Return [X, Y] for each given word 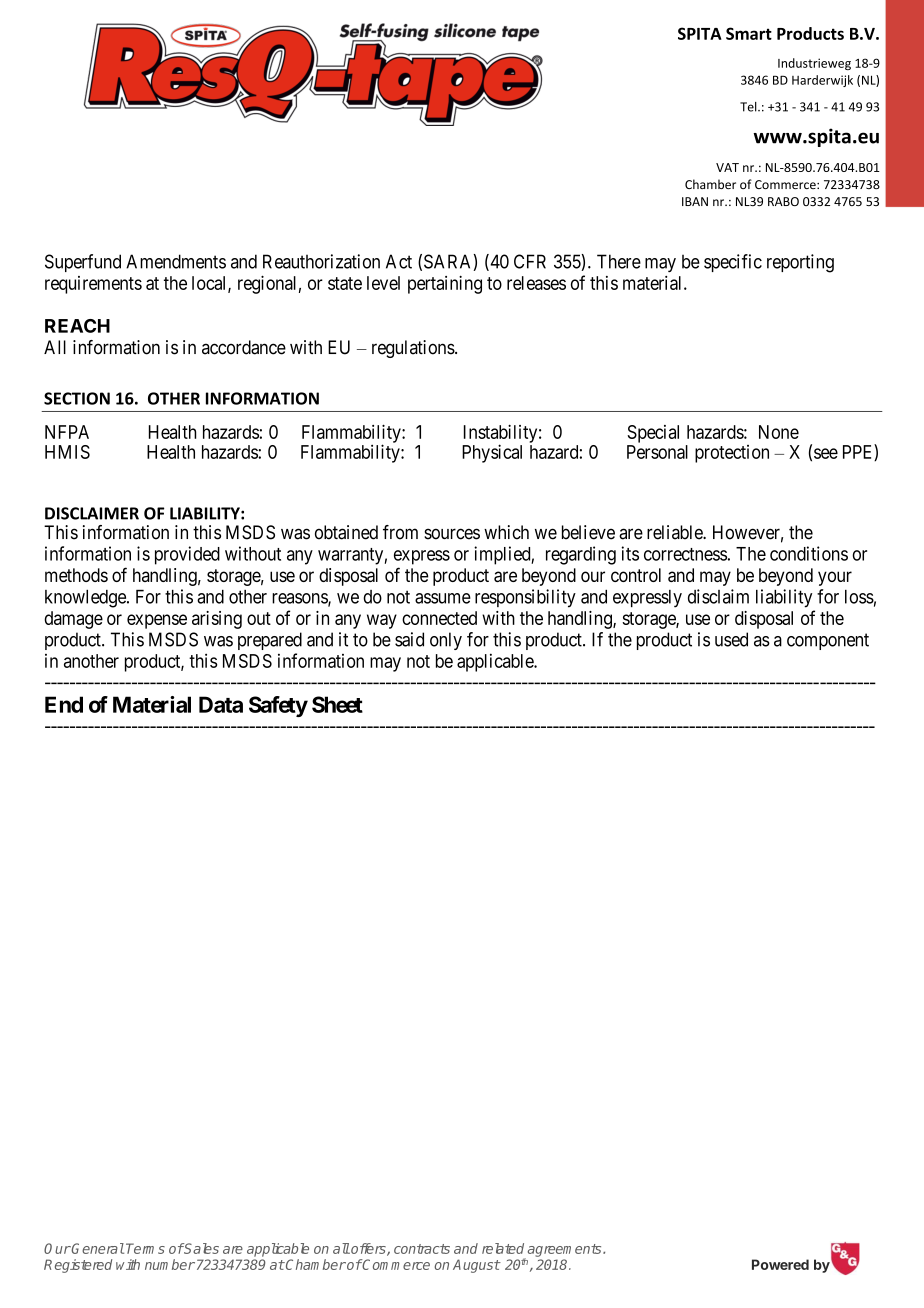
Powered [780, 1264]
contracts [422, 1249]
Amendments [176, 261]
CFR [530, 261]
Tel [749, 107]
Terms [145, 1248]
